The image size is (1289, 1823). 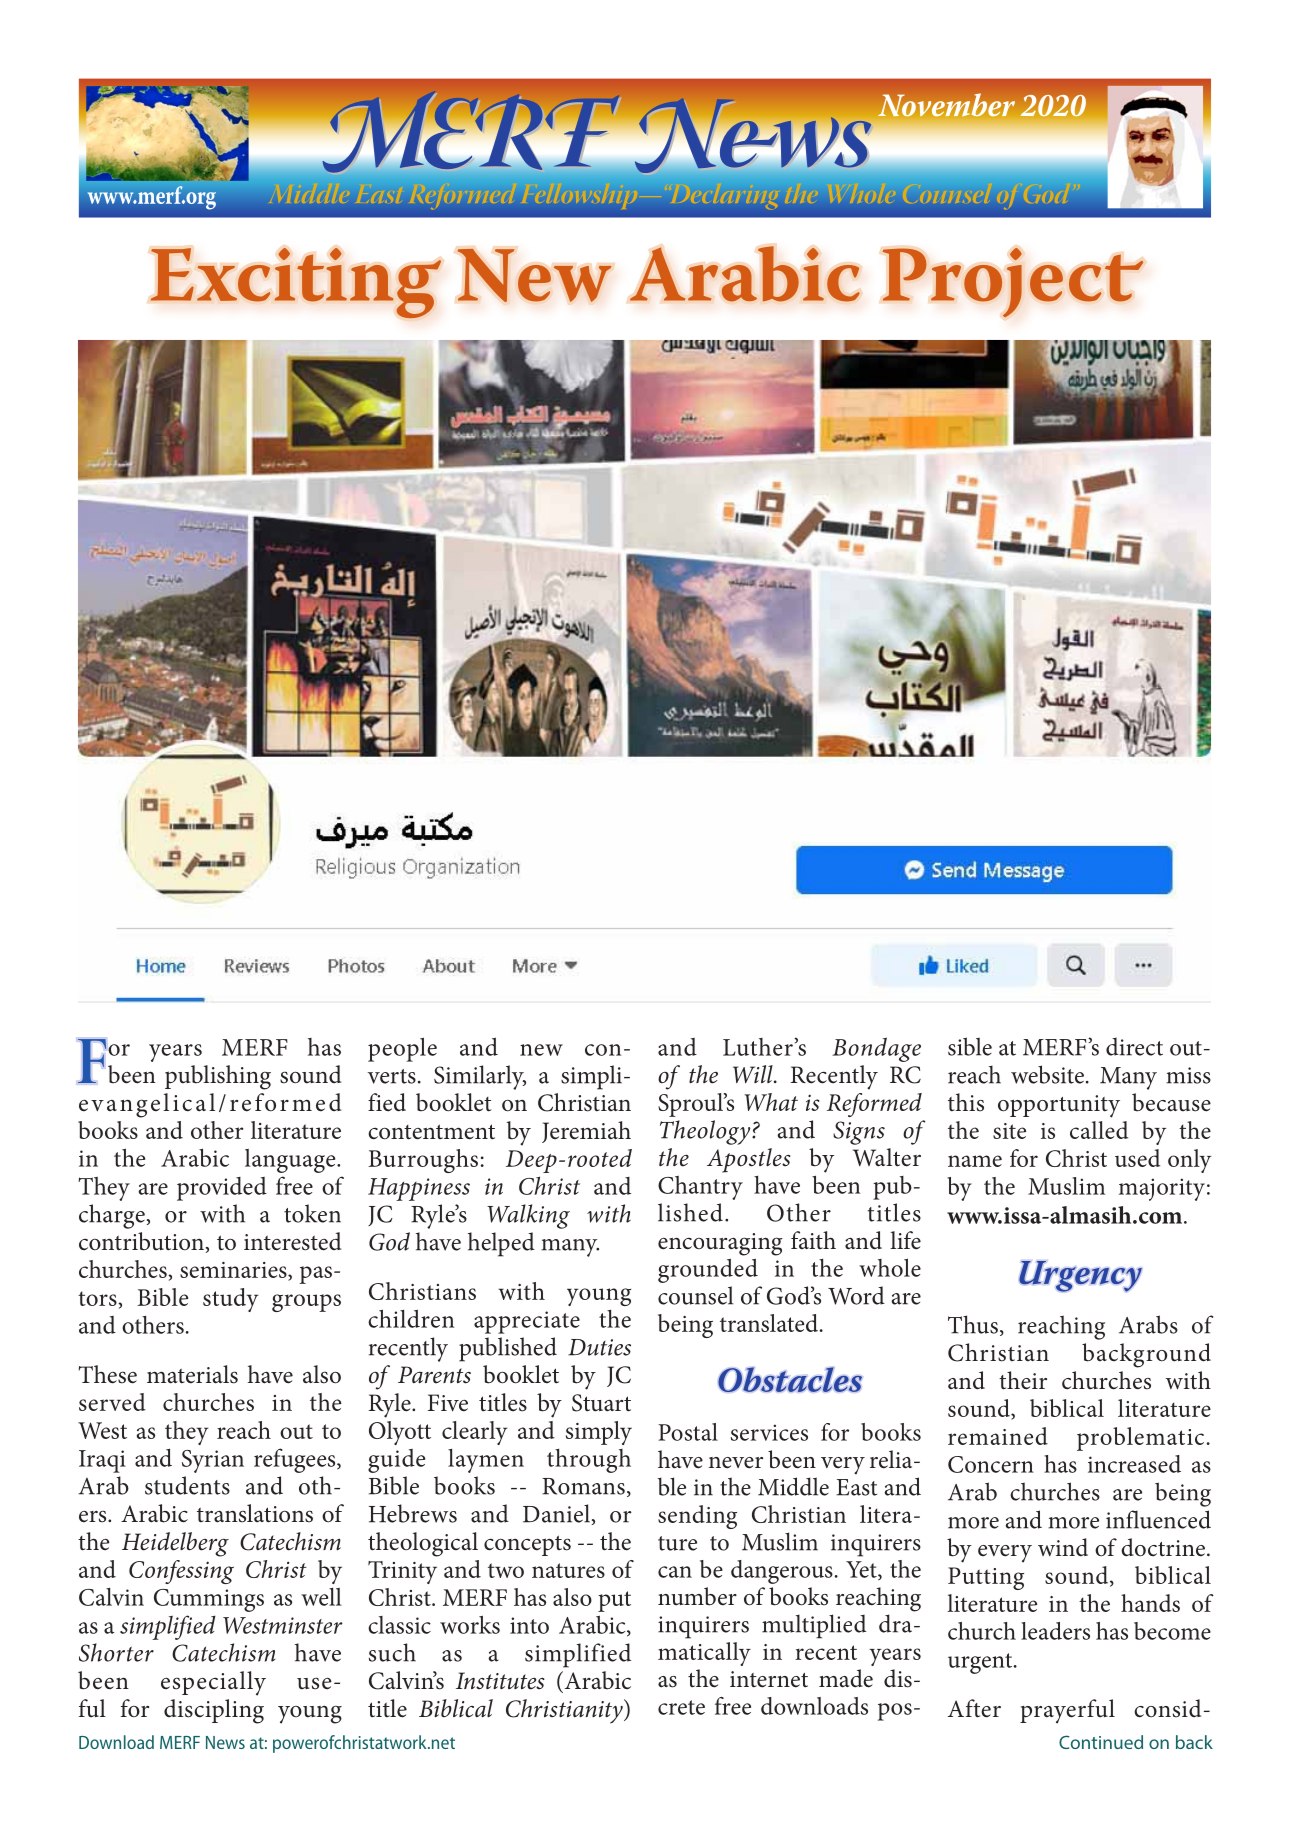 I want to click on especially, so click(x=213, y=1683).
